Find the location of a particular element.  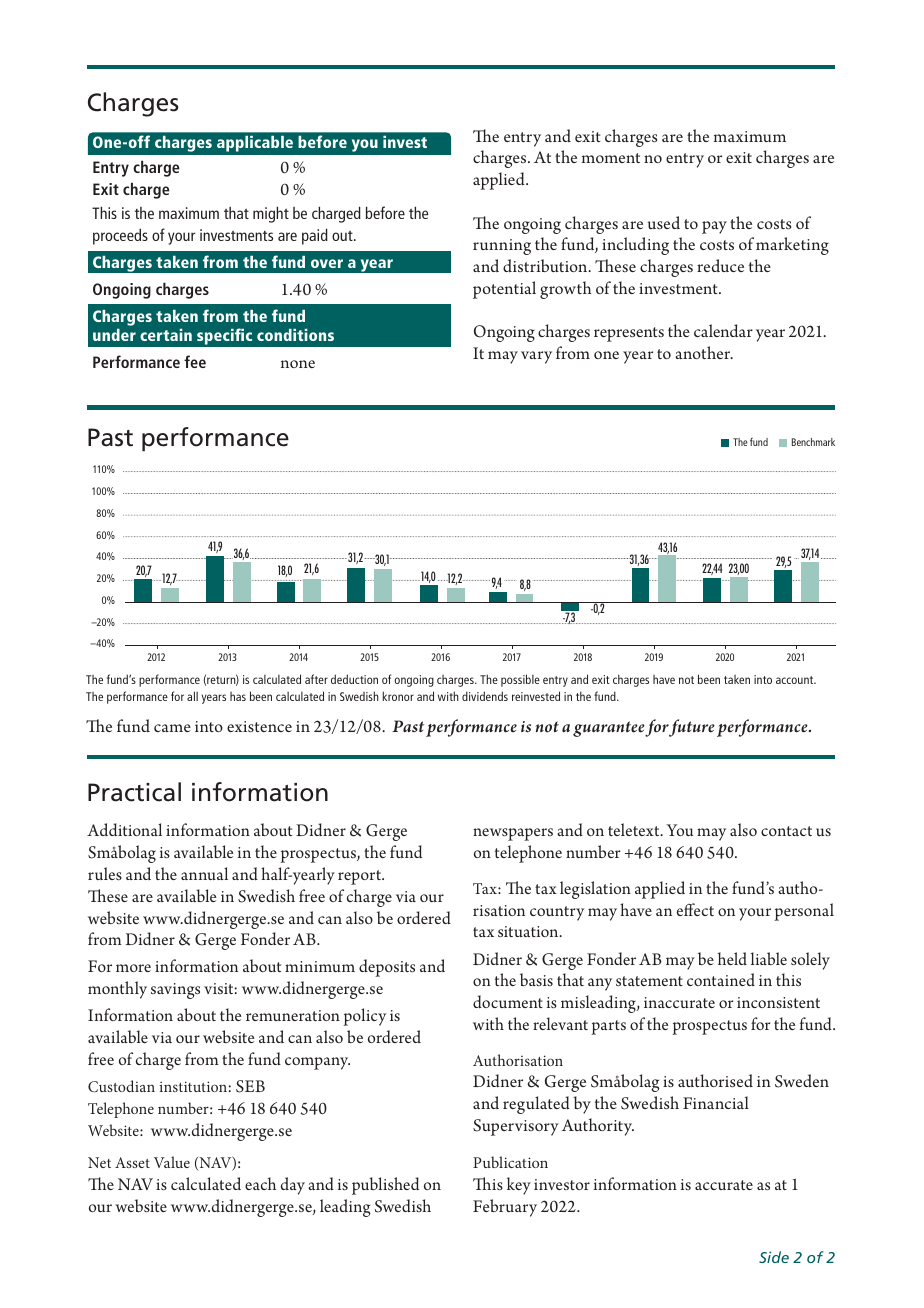

possible is located at coordinates (520, 680).
